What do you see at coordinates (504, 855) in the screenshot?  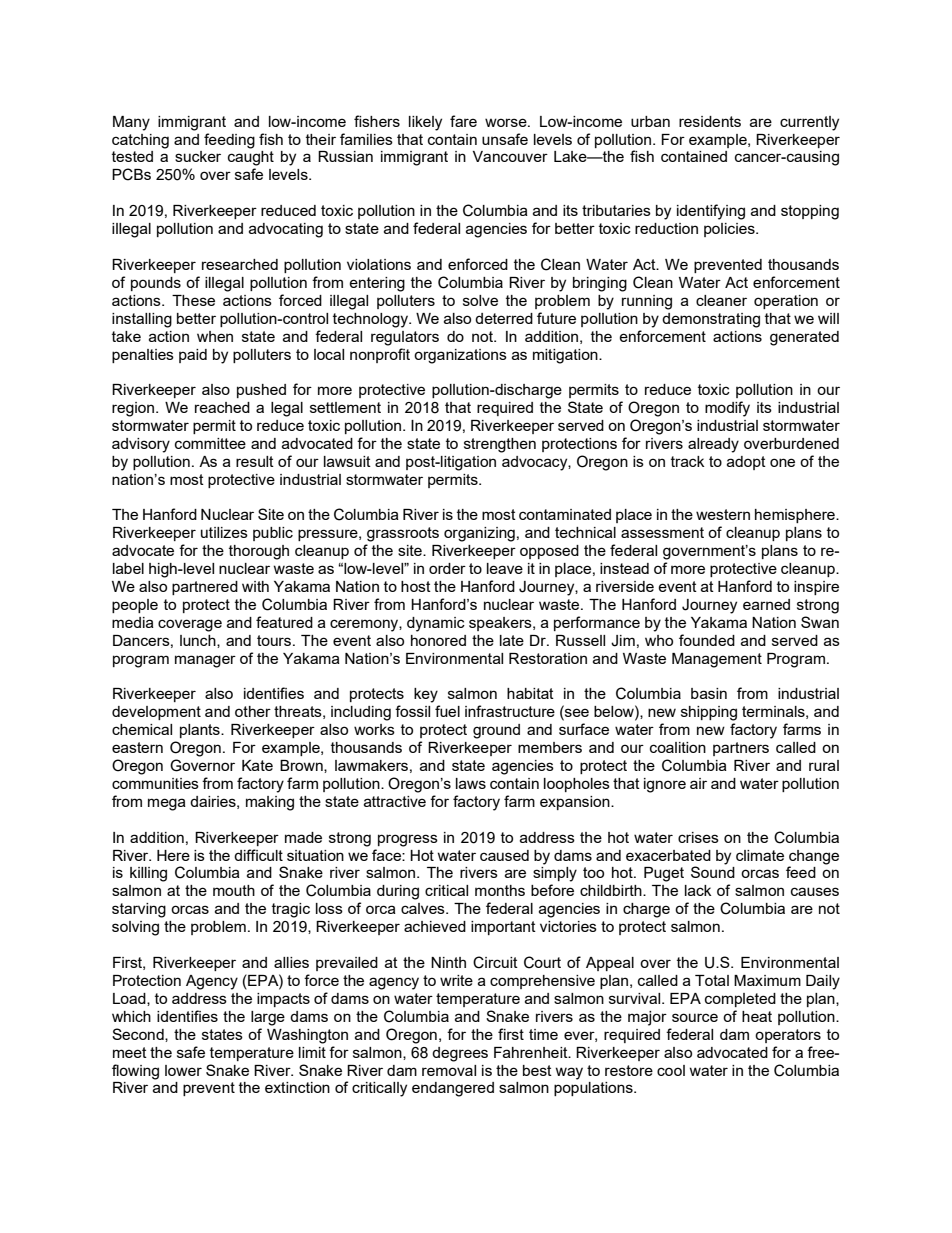 I see `caused` at bounding box center [504, 855].
